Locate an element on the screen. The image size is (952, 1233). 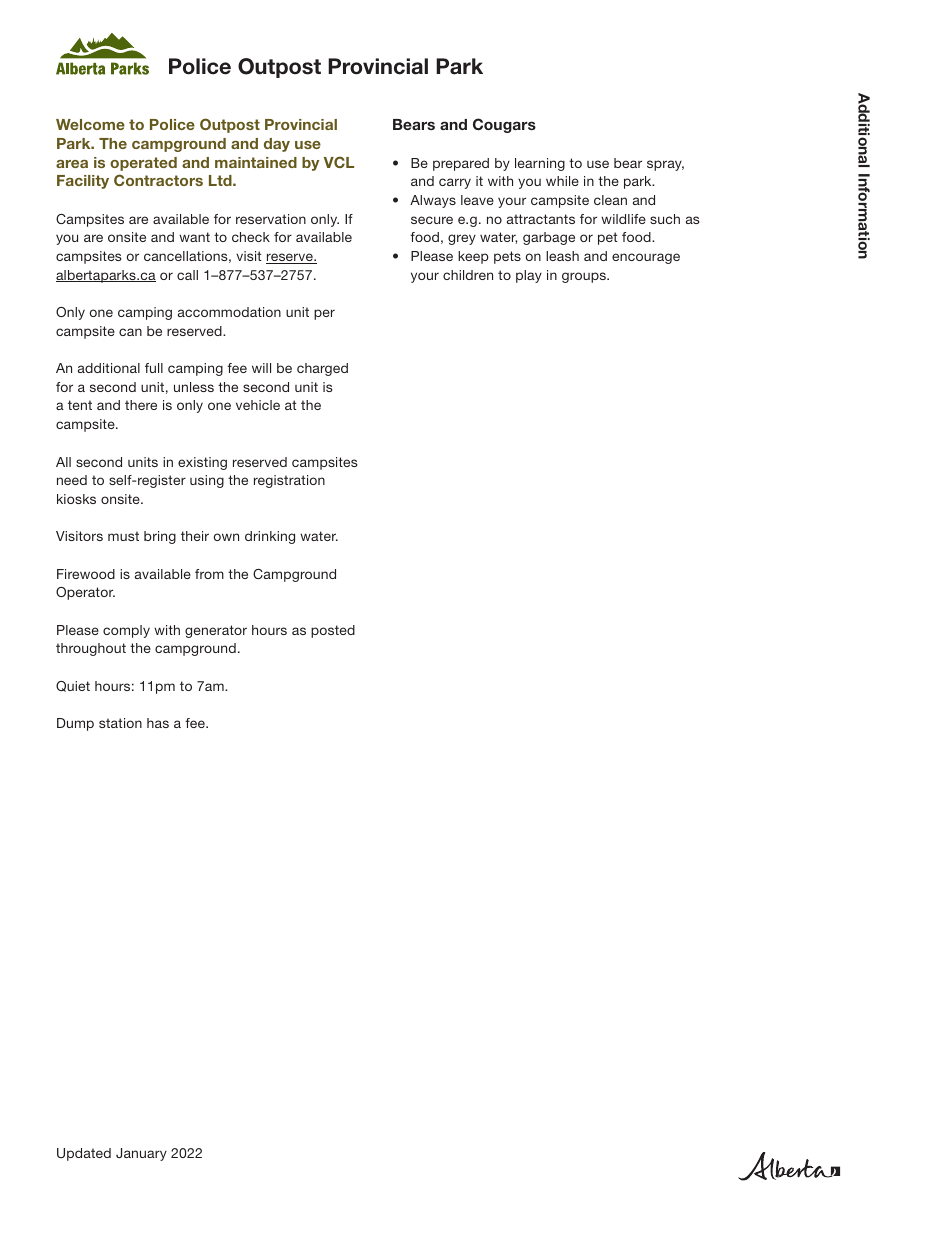
Updated is located at coordinates (84, 1154).
